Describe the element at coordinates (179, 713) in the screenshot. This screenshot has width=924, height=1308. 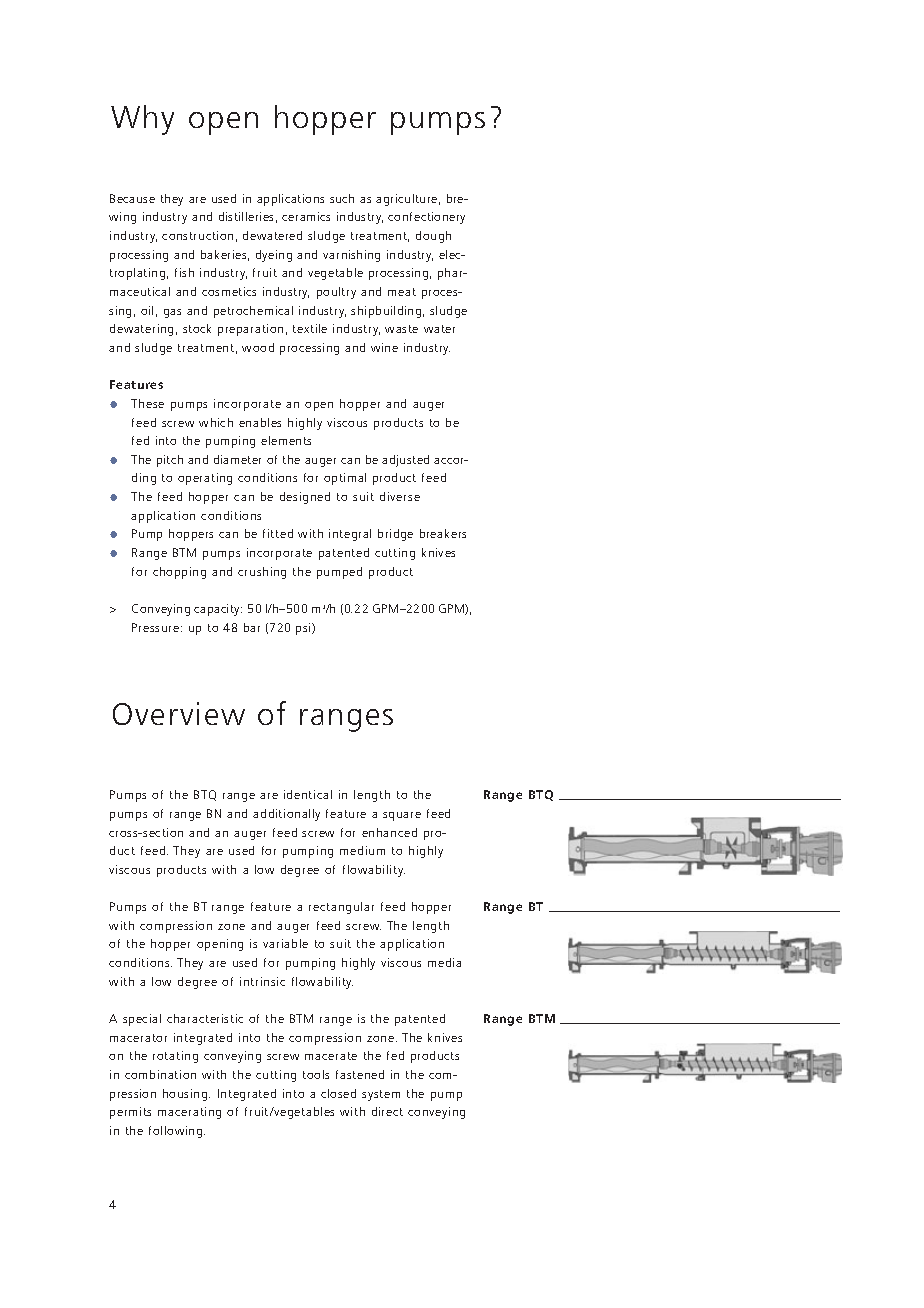
I see `Overview` at that location.
